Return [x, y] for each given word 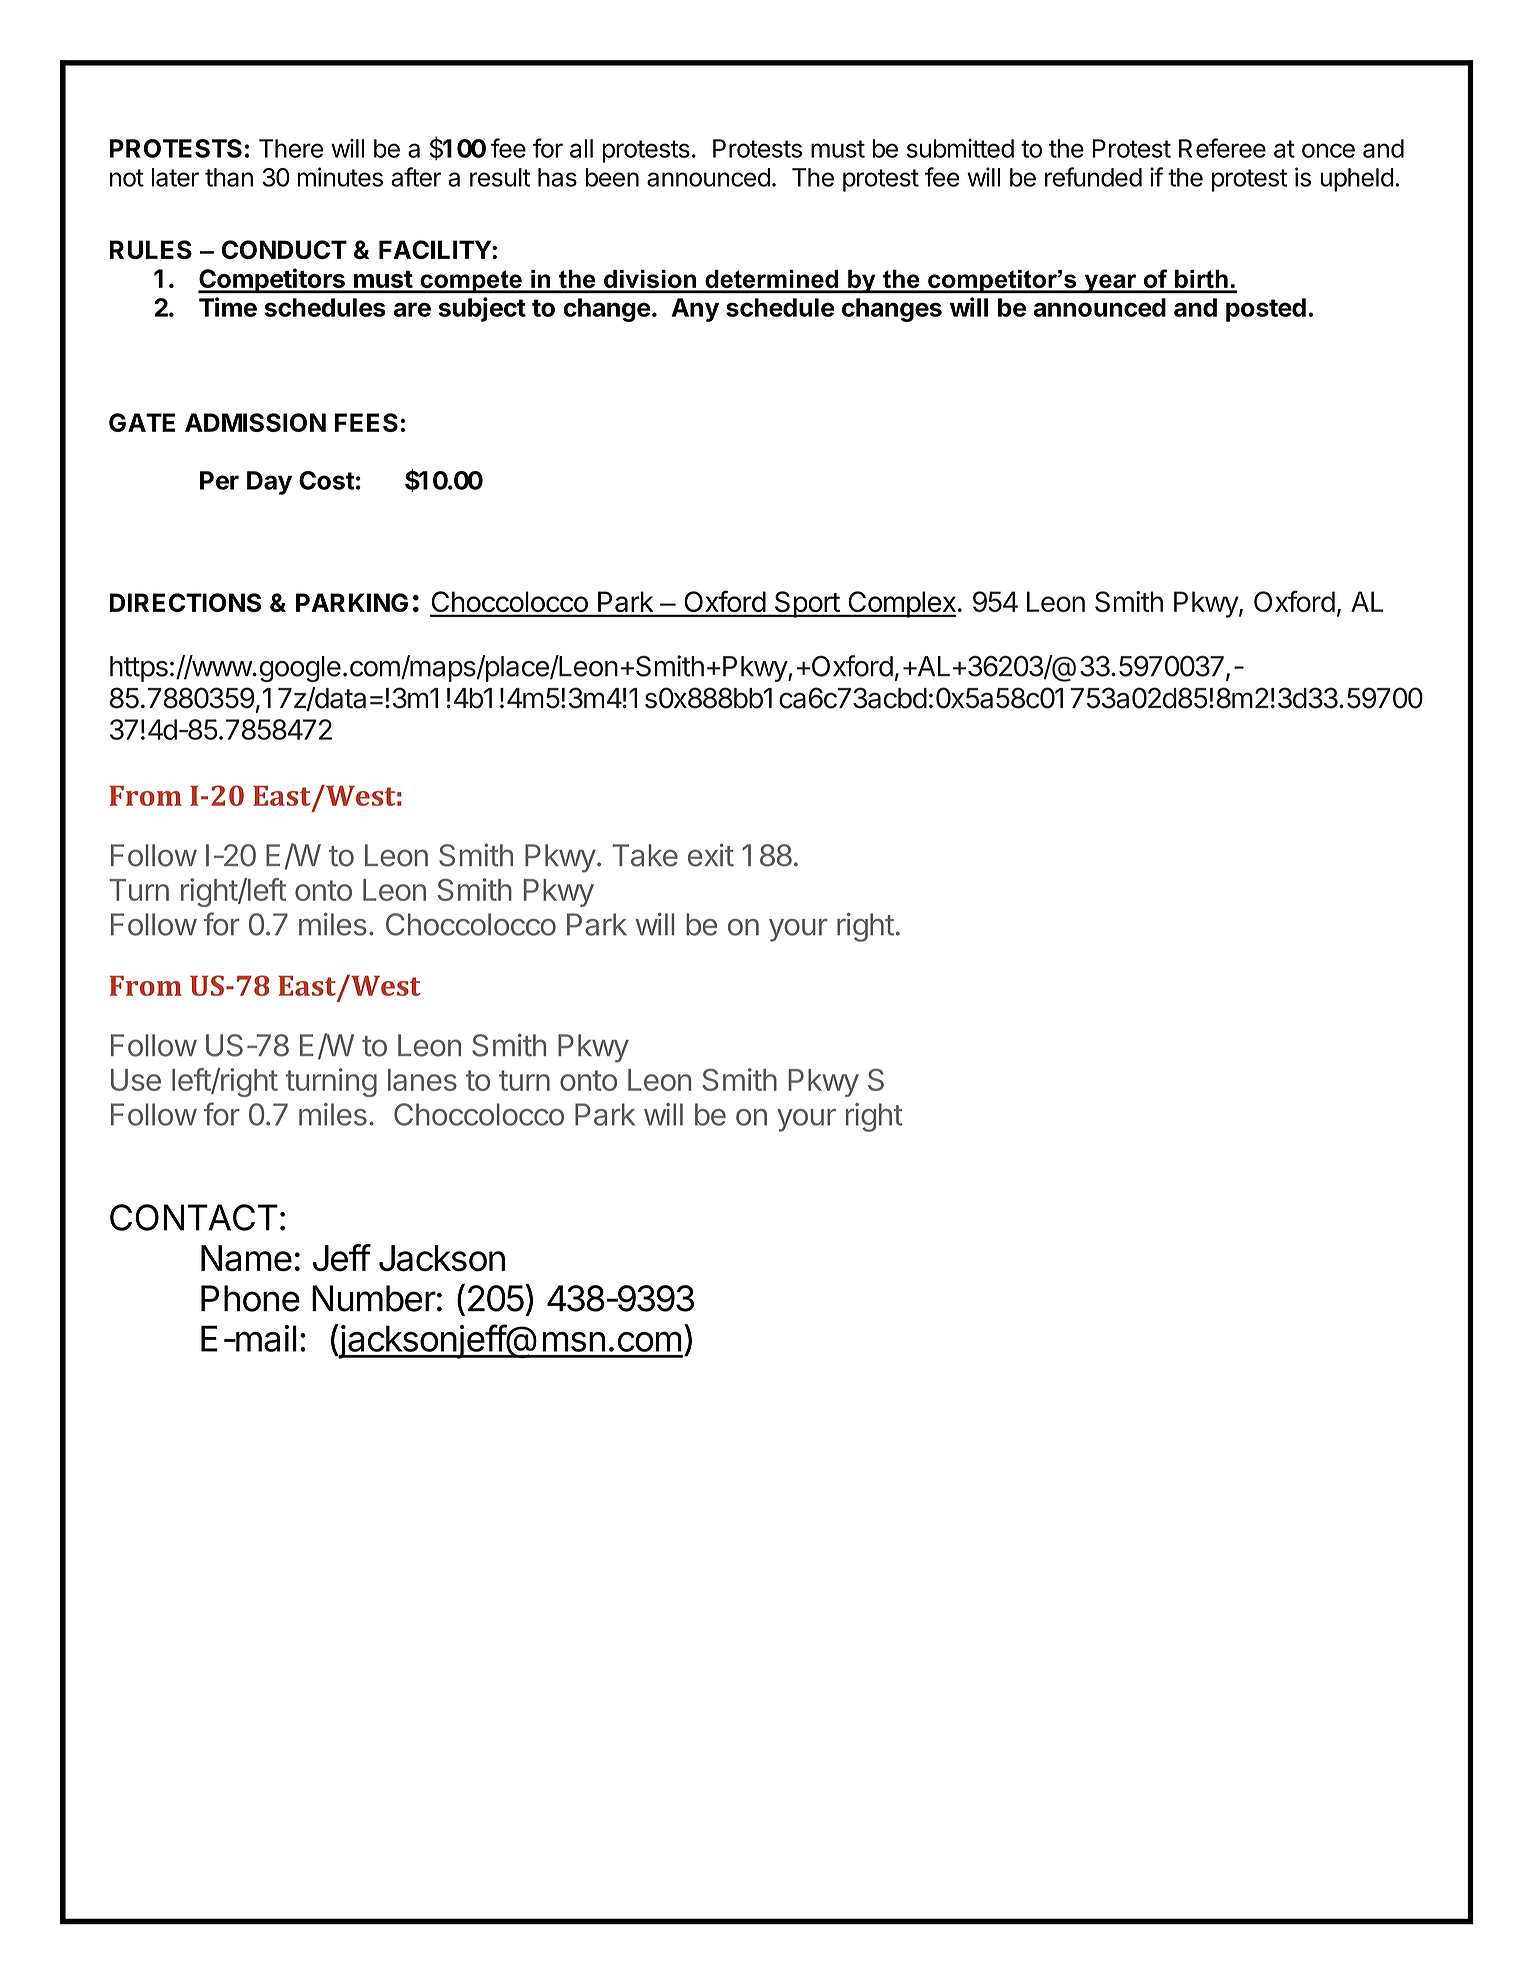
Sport [806, 604]
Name [246, 1258]
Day [269, 483]
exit [711, 855]
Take [645, 855]
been [612, 177]
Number [374, 1298]
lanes [422, 1080]
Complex [901, 604]
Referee [1222, 148]
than [229, 177]
